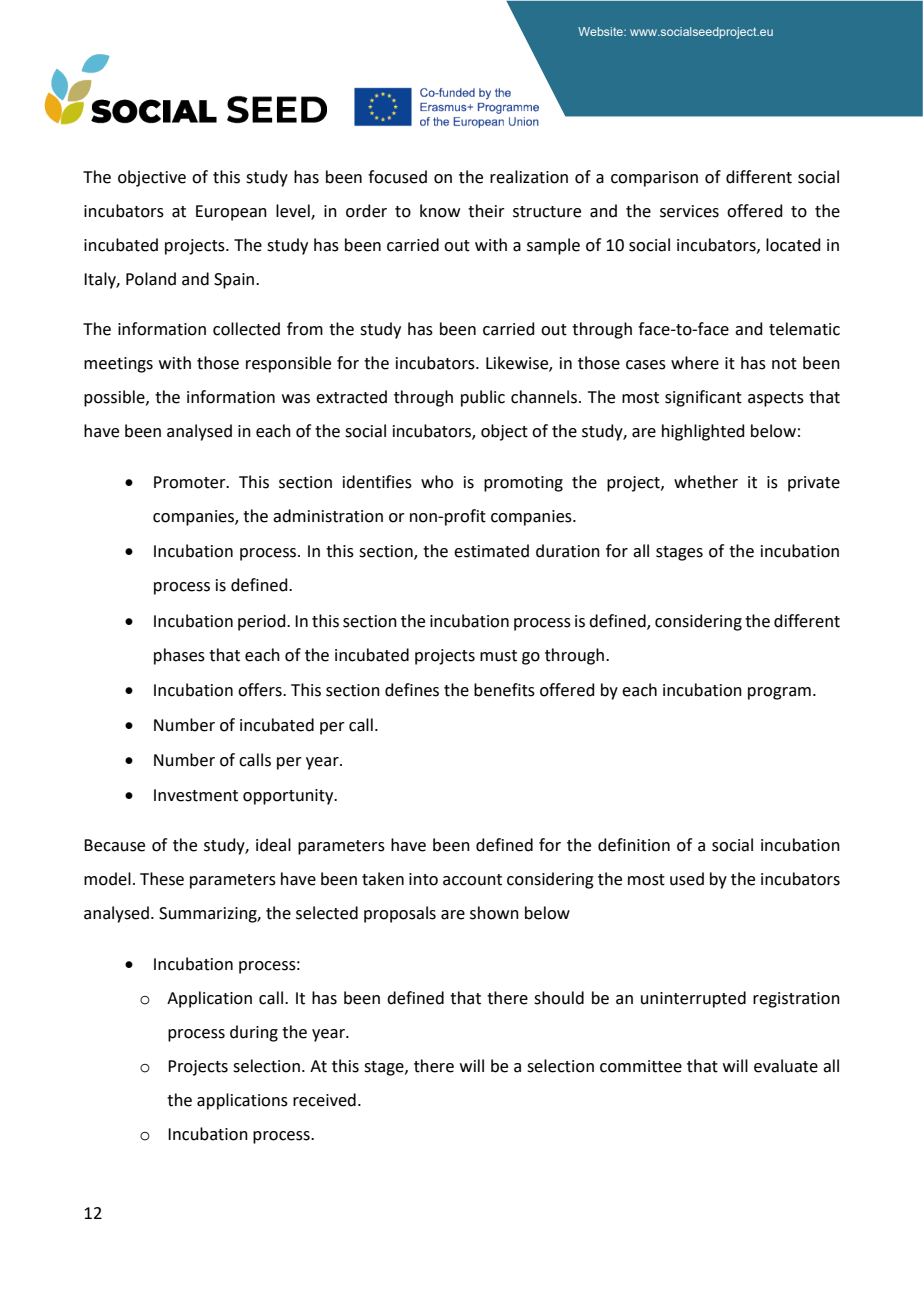 The image size is (924, 1308). I want to click on comparison, so click(654, 179).
